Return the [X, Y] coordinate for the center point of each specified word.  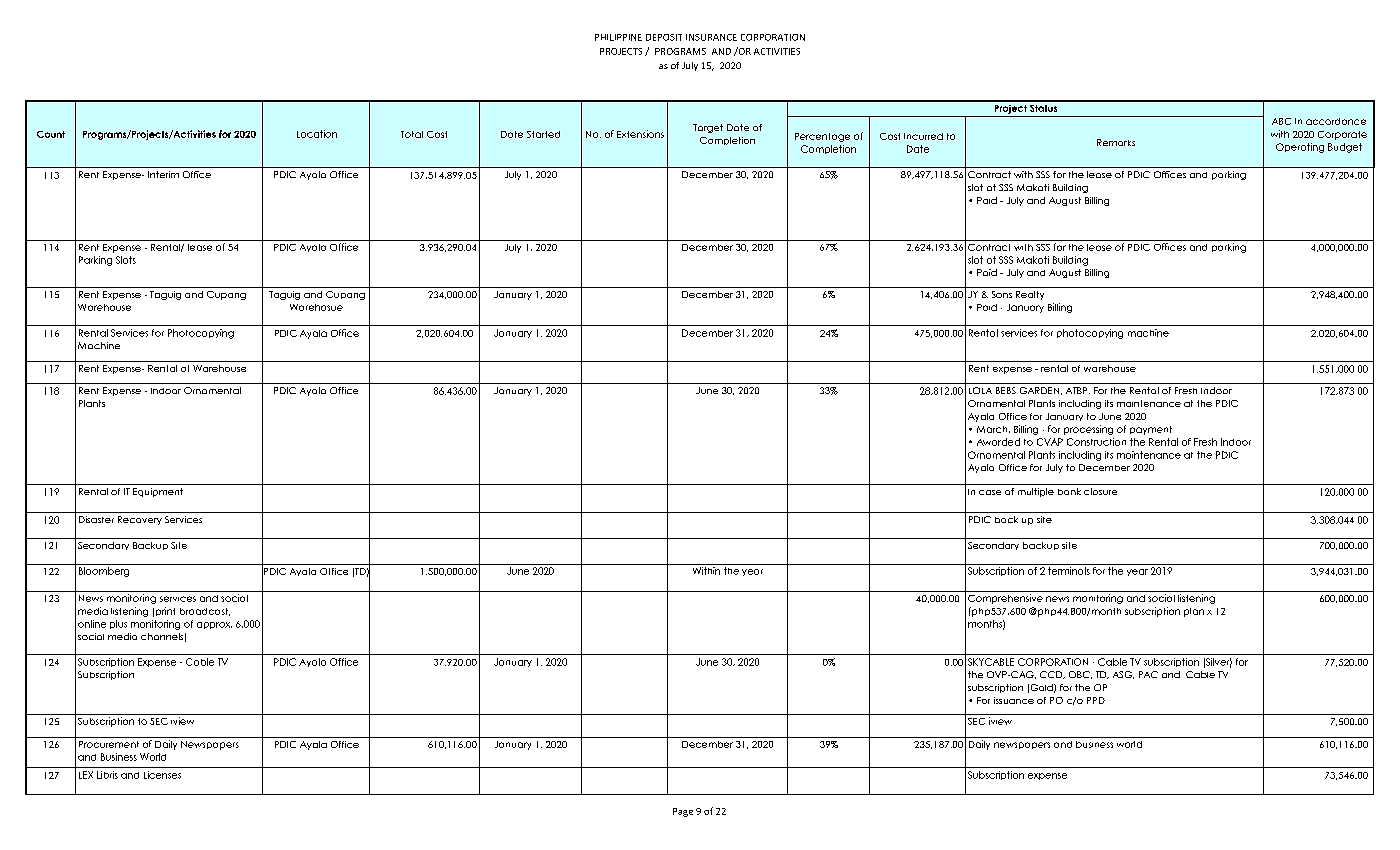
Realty [1030, 295]
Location [317, 134]
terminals [1069, 571]
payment [1151, 430]
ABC [1281, 121]
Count [51, 134]
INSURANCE [711, 37]
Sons [1002, 294]
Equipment [158, 492]
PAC [1148, 674]
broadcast [205, 612]
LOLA [980, 390]
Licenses [162, 775]
